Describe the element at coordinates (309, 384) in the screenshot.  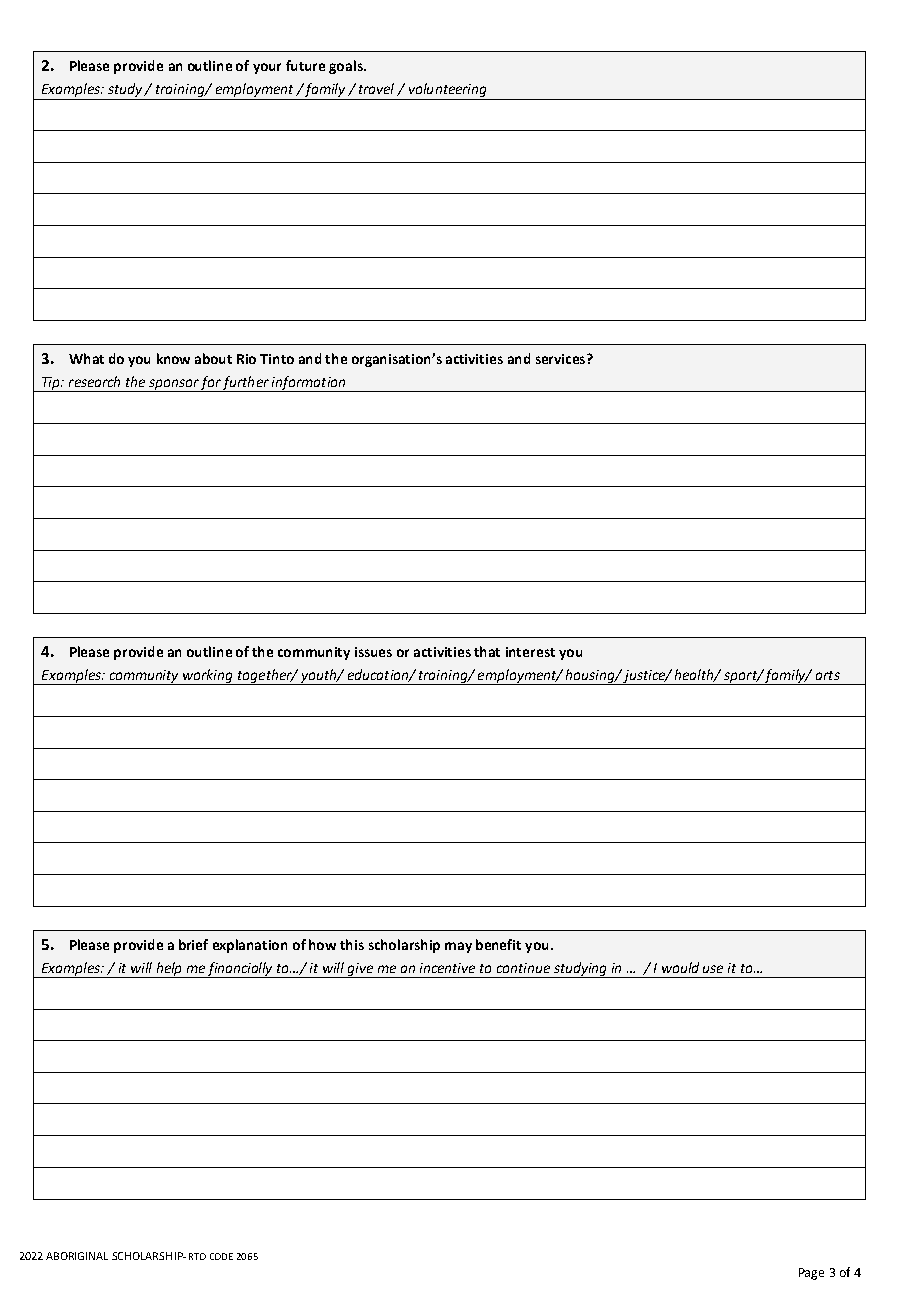
I see `information` at that location.
